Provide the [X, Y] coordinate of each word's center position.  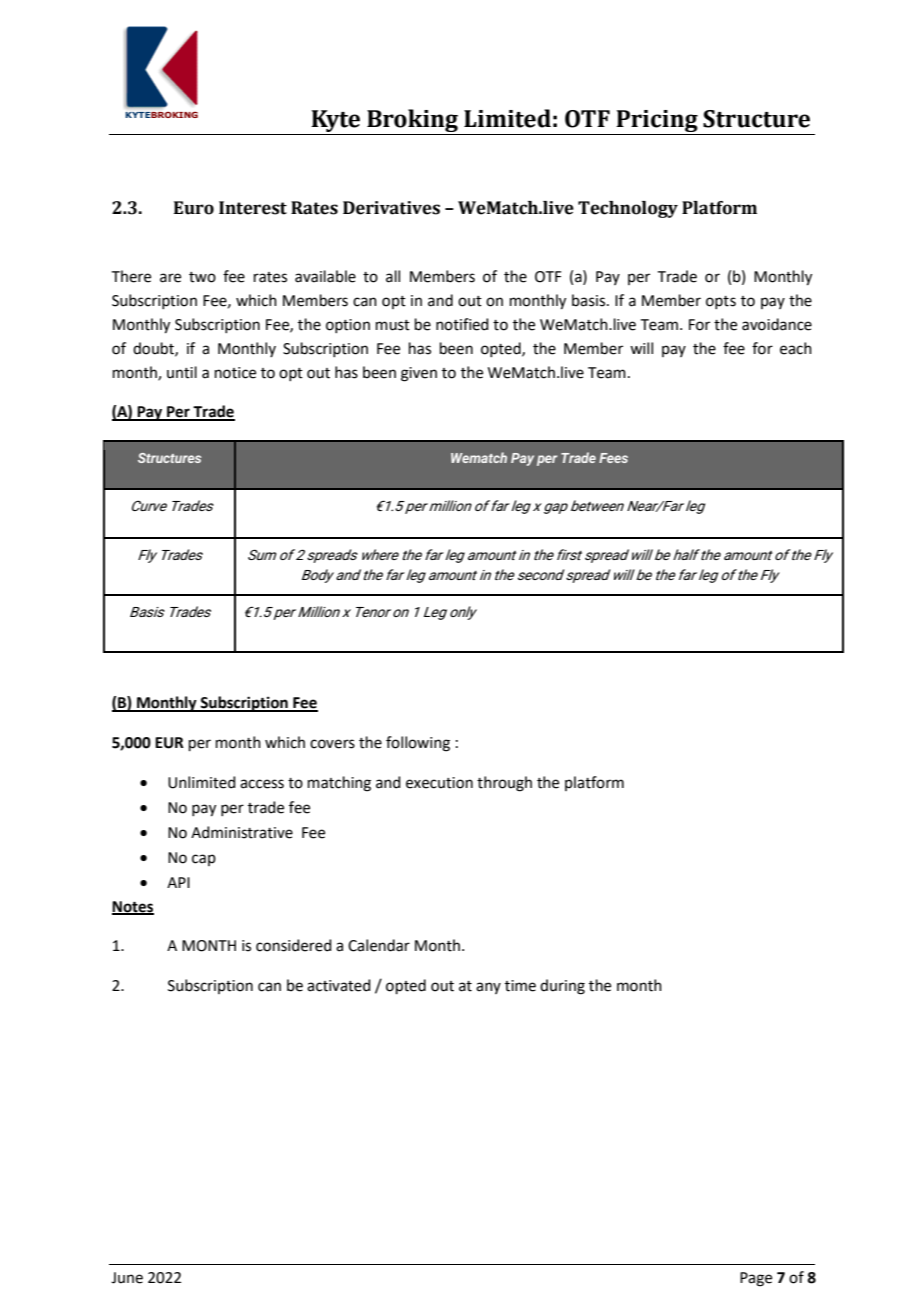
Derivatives [391, 208]
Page [756, 1279]
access [262, 784]
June [127, 1278]
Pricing [657, 122]
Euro [194, 208]
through [504, 784]
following [418, 744]
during [562, 987]
